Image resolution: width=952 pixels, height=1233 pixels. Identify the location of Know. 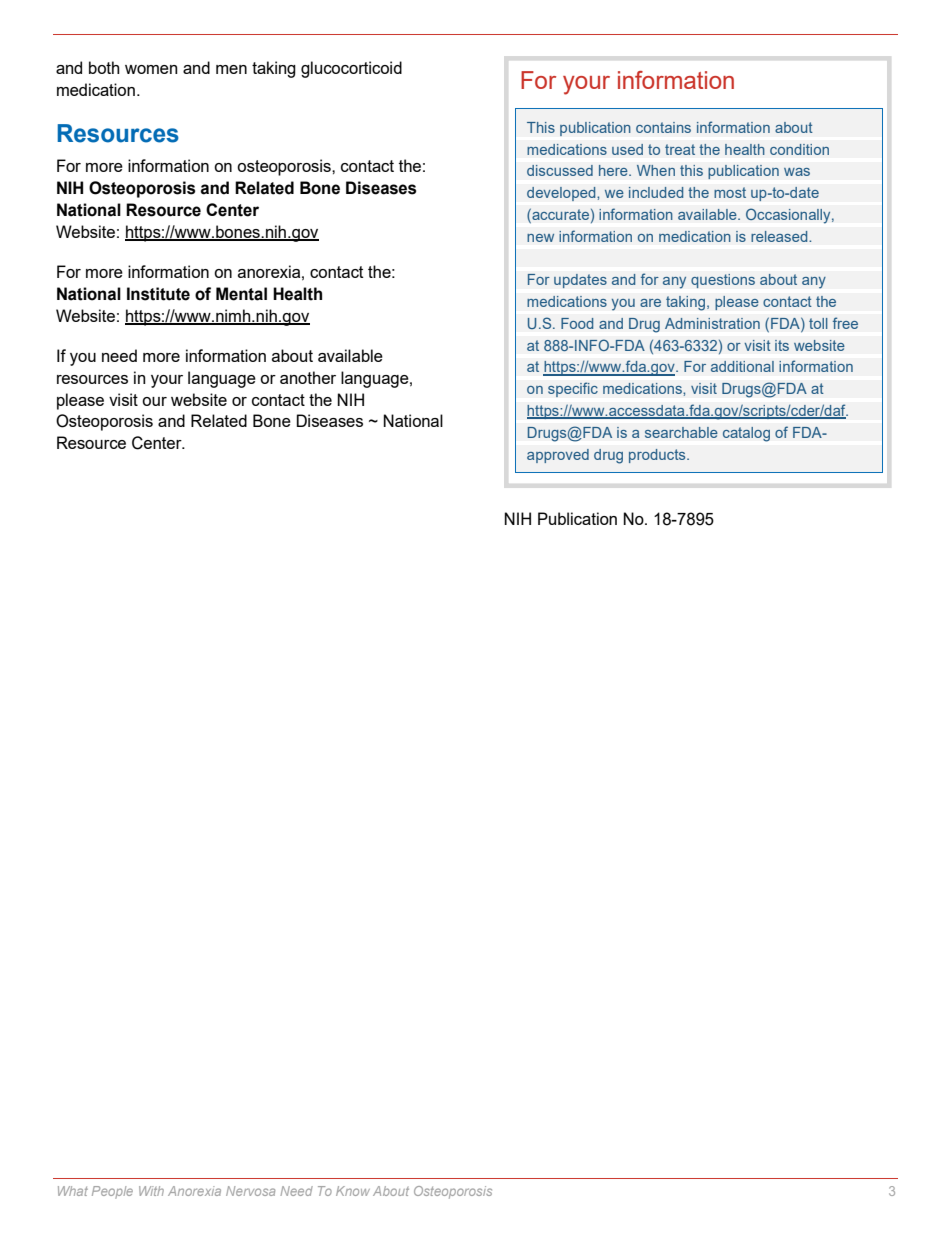
(353, 1191).
